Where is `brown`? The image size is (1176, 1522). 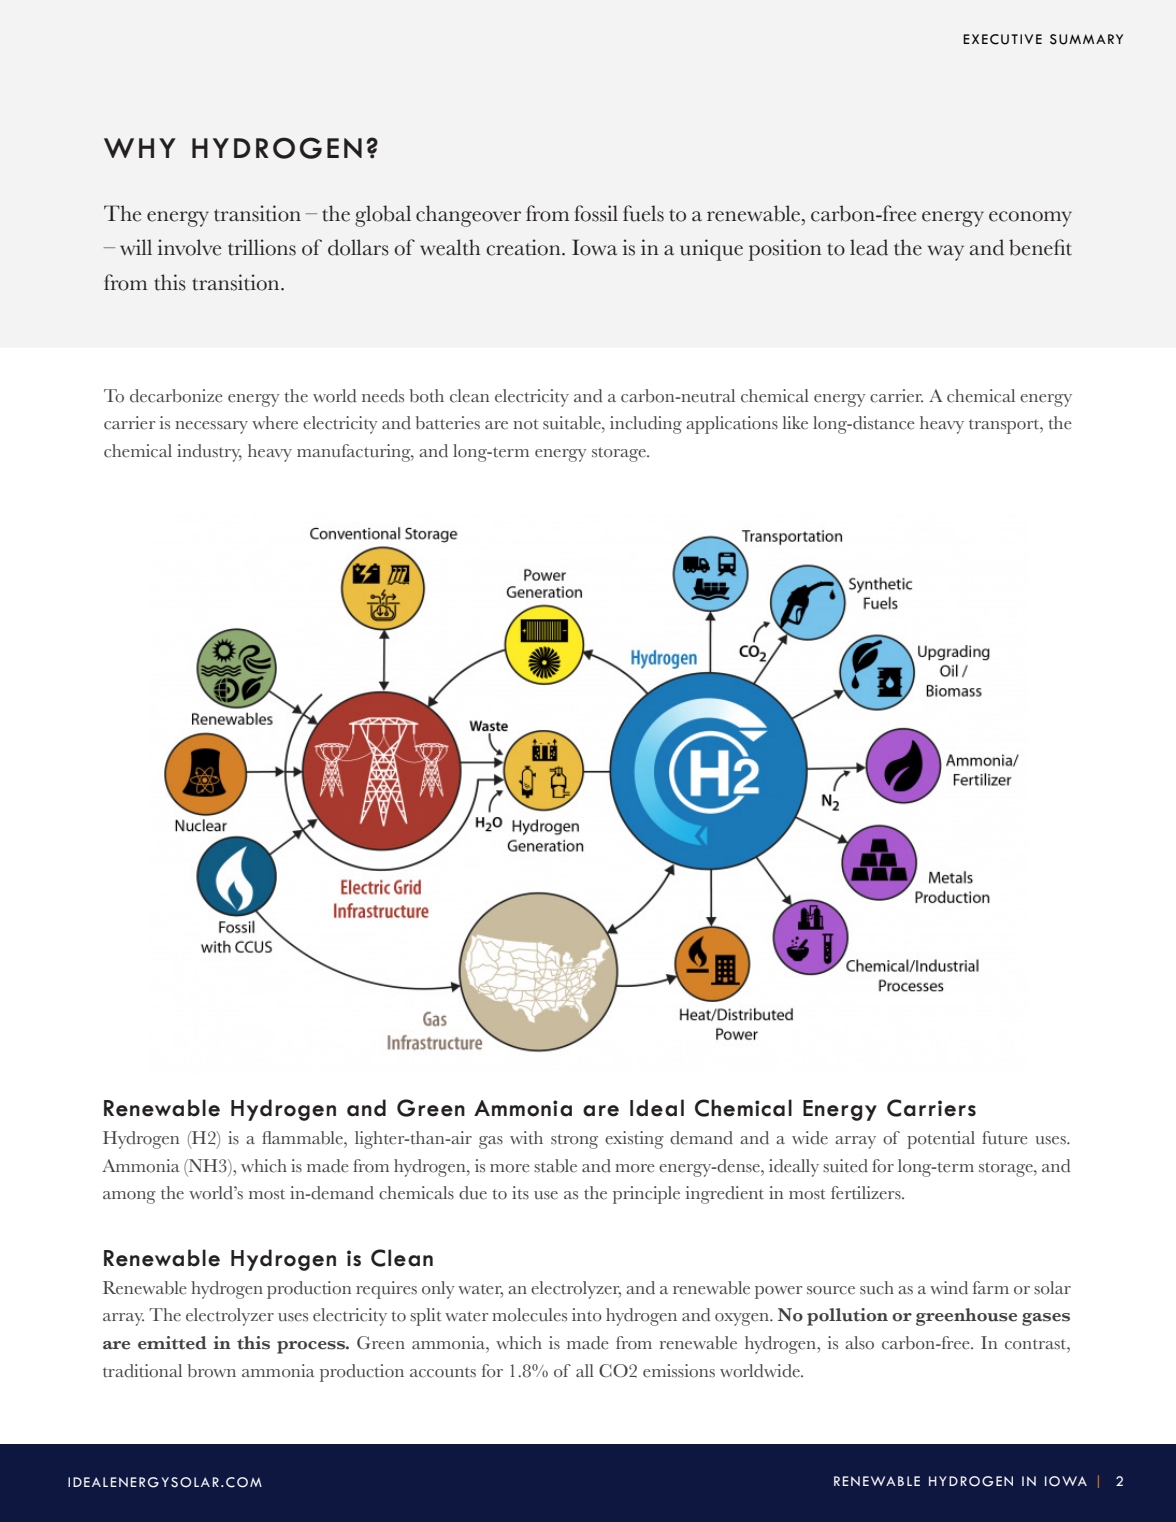 brown is located at coordinates (212, 1371).
